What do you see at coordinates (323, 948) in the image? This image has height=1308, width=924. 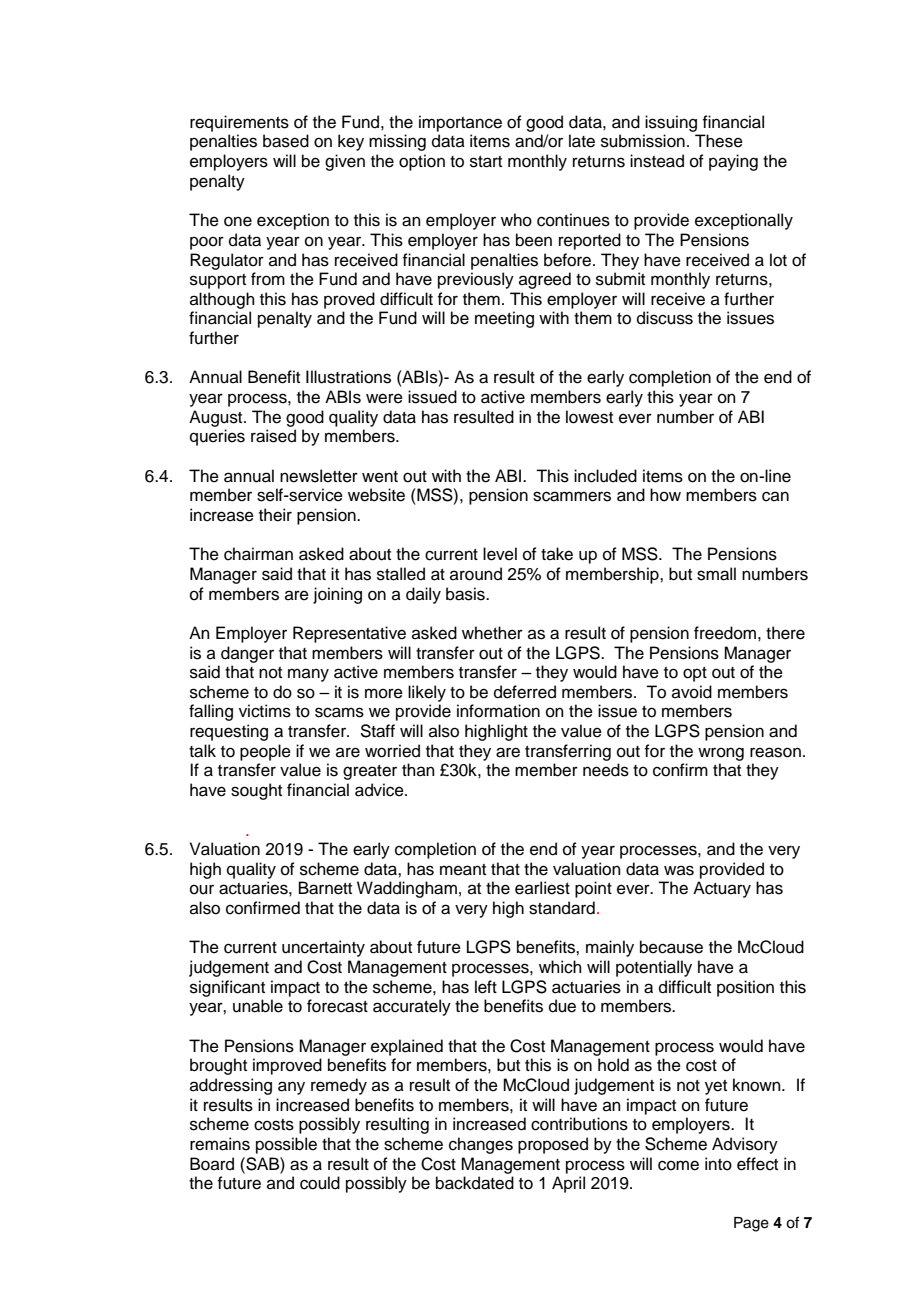 I see `uncertainty` at bounding box center [323, 948].
